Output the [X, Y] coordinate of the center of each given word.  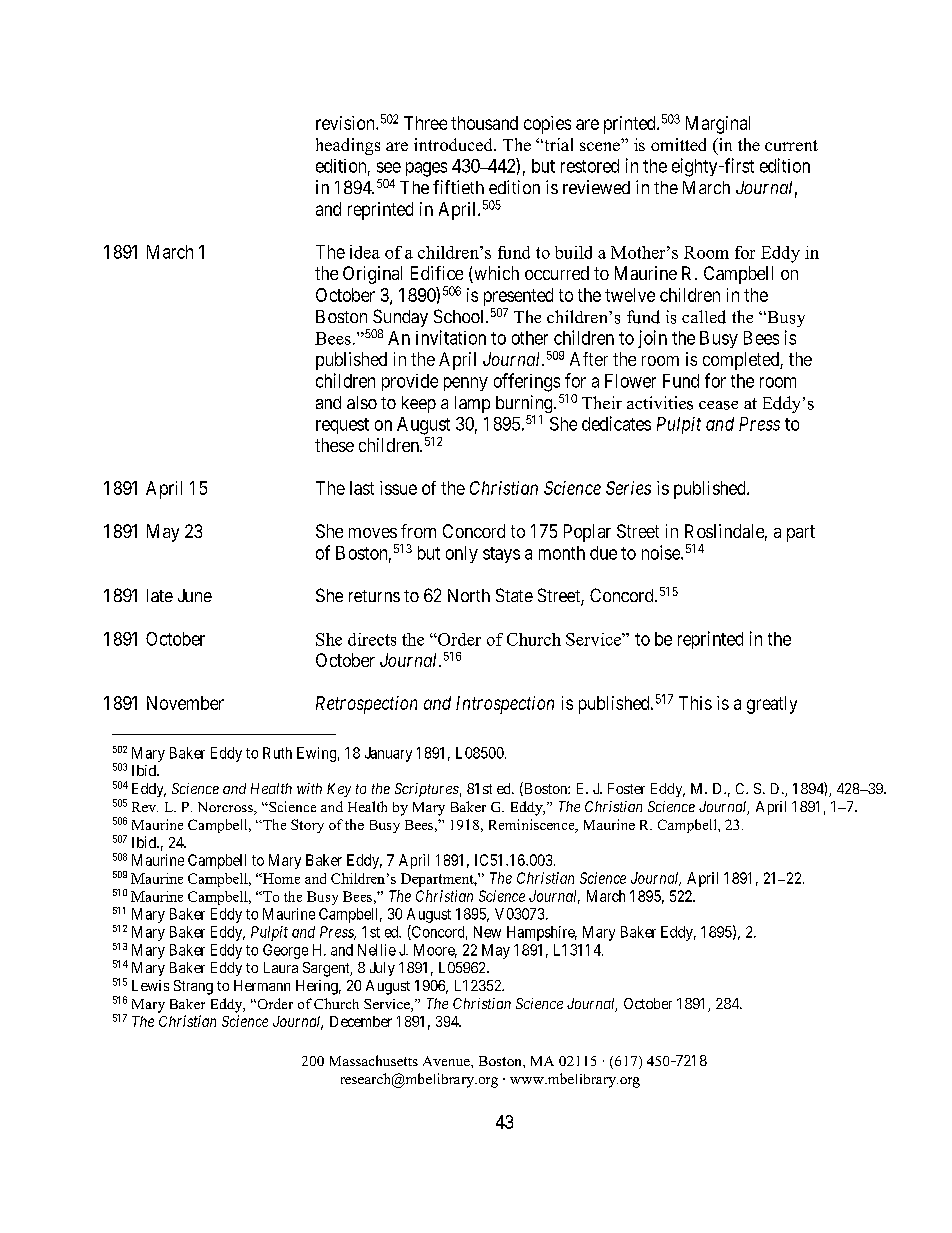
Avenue [447, 1061]
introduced [454, 144]
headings [348, 146]
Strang [193, 987]
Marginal [718, 125]
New [487, 932]
